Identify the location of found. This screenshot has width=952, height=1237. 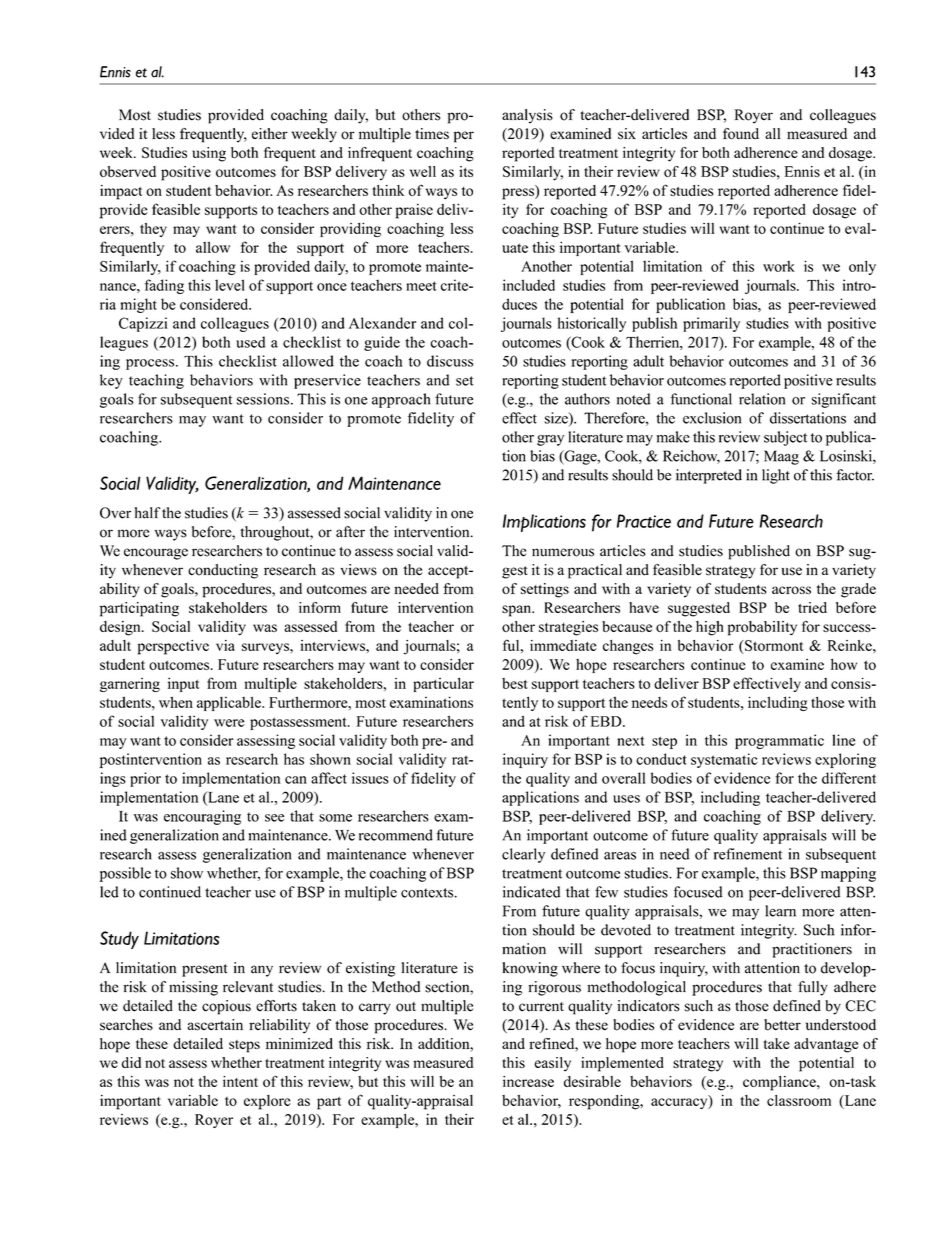
(741, 134).
